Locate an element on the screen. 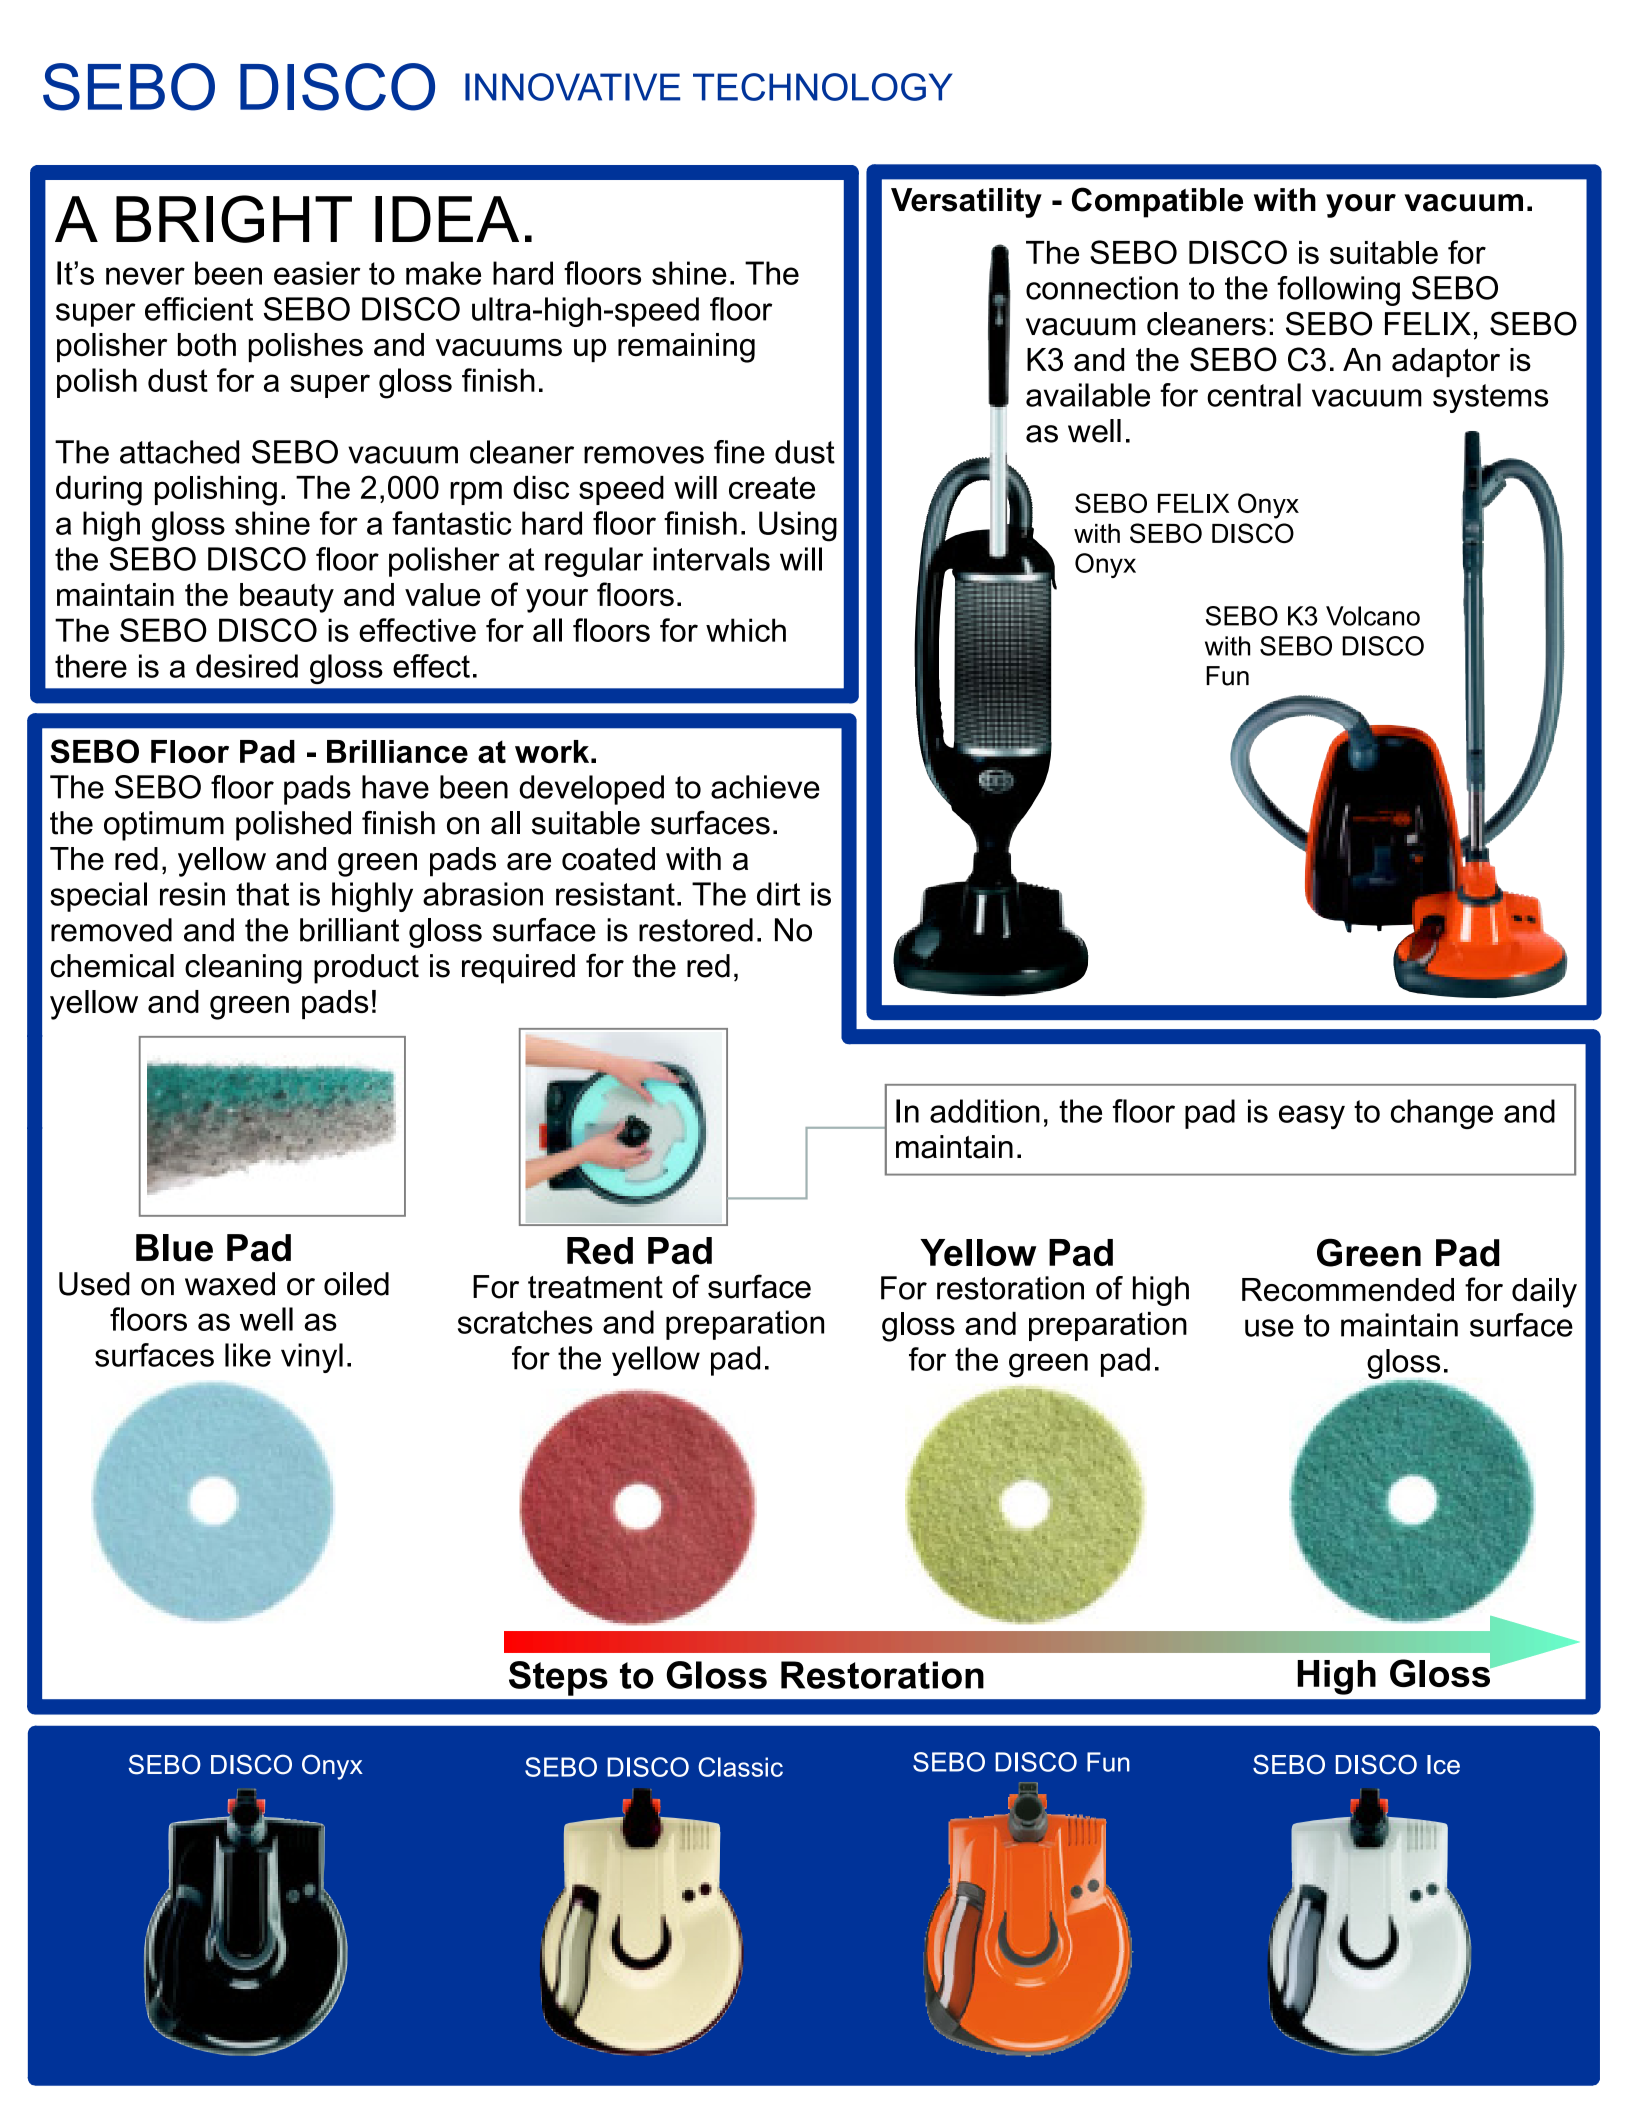 Image resolution: width=1630 pixels, height=2110 pixels. BRIGHT is located at coordinates (234, 219).
